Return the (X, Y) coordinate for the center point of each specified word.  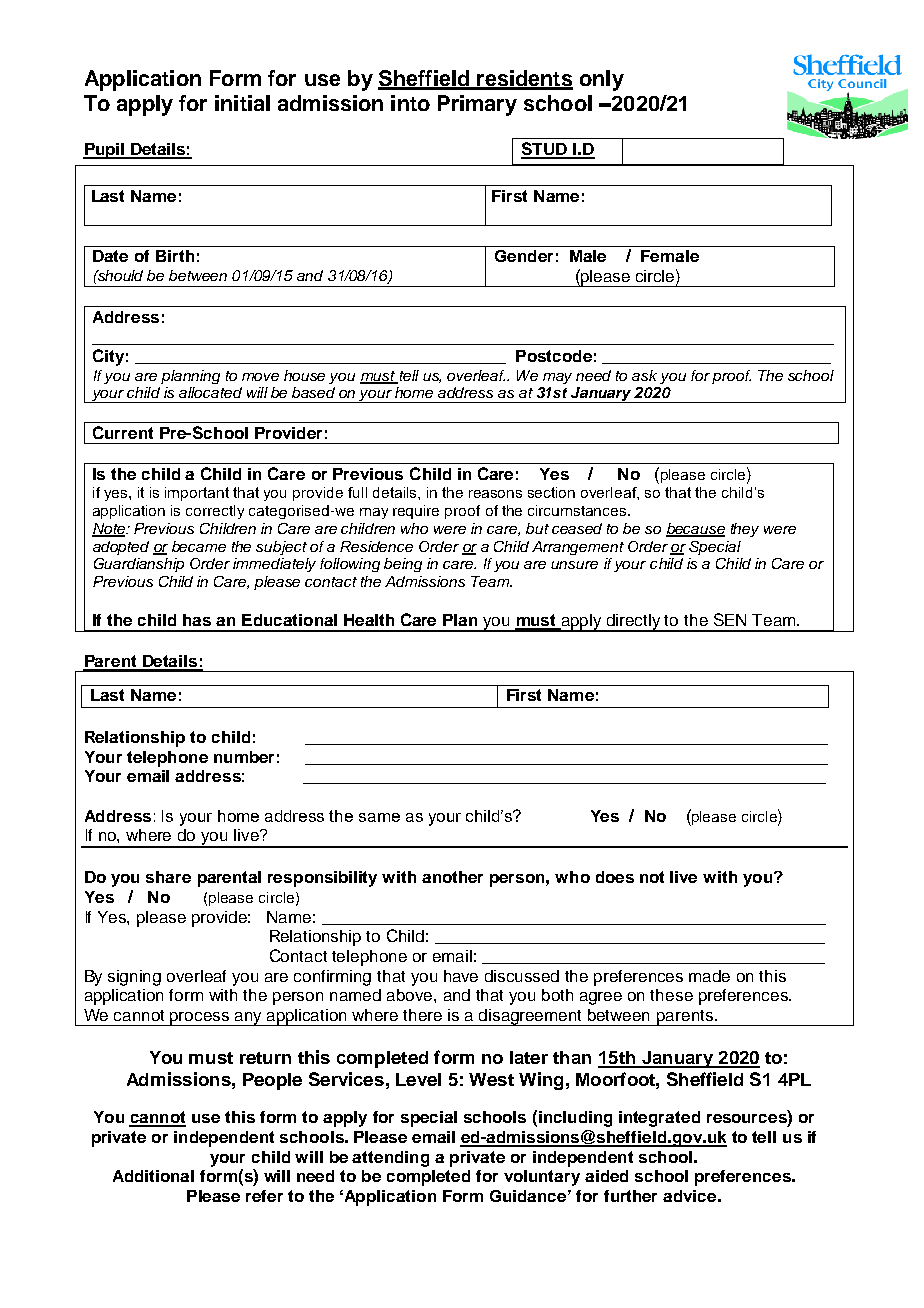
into (410, 103)
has (197, 620)
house (304, 375)
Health (369, 620)
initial (242, 103)
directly (634, 623)
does (615, 877)
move (260, 377)
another (452, 877)
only (602, 80)
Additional (153, 1176)
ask (644, 375)
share (168, 877)
